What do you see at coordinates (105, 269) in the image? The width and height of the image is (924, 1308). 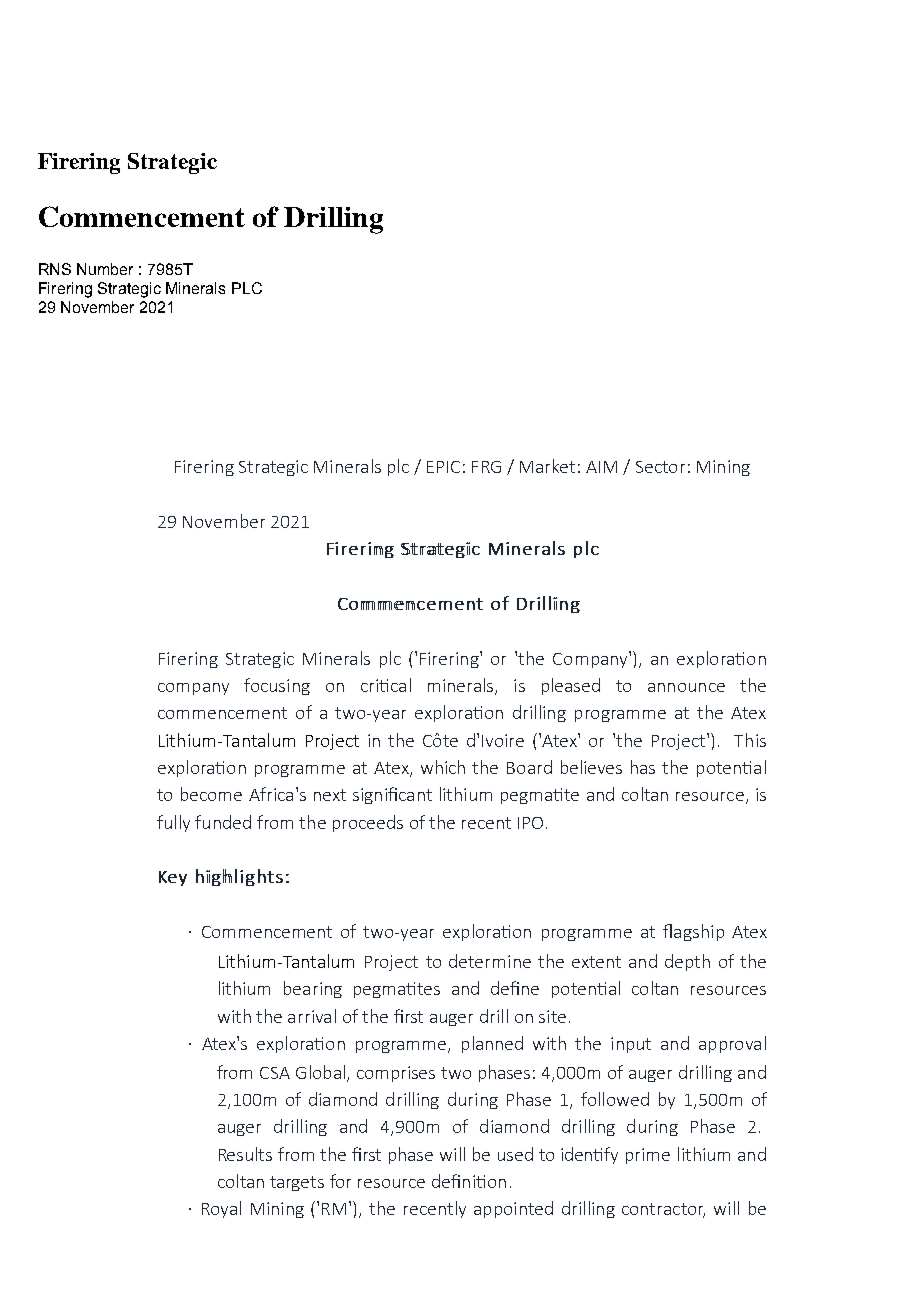 I see `Number` at bounding box center [105, 269].
